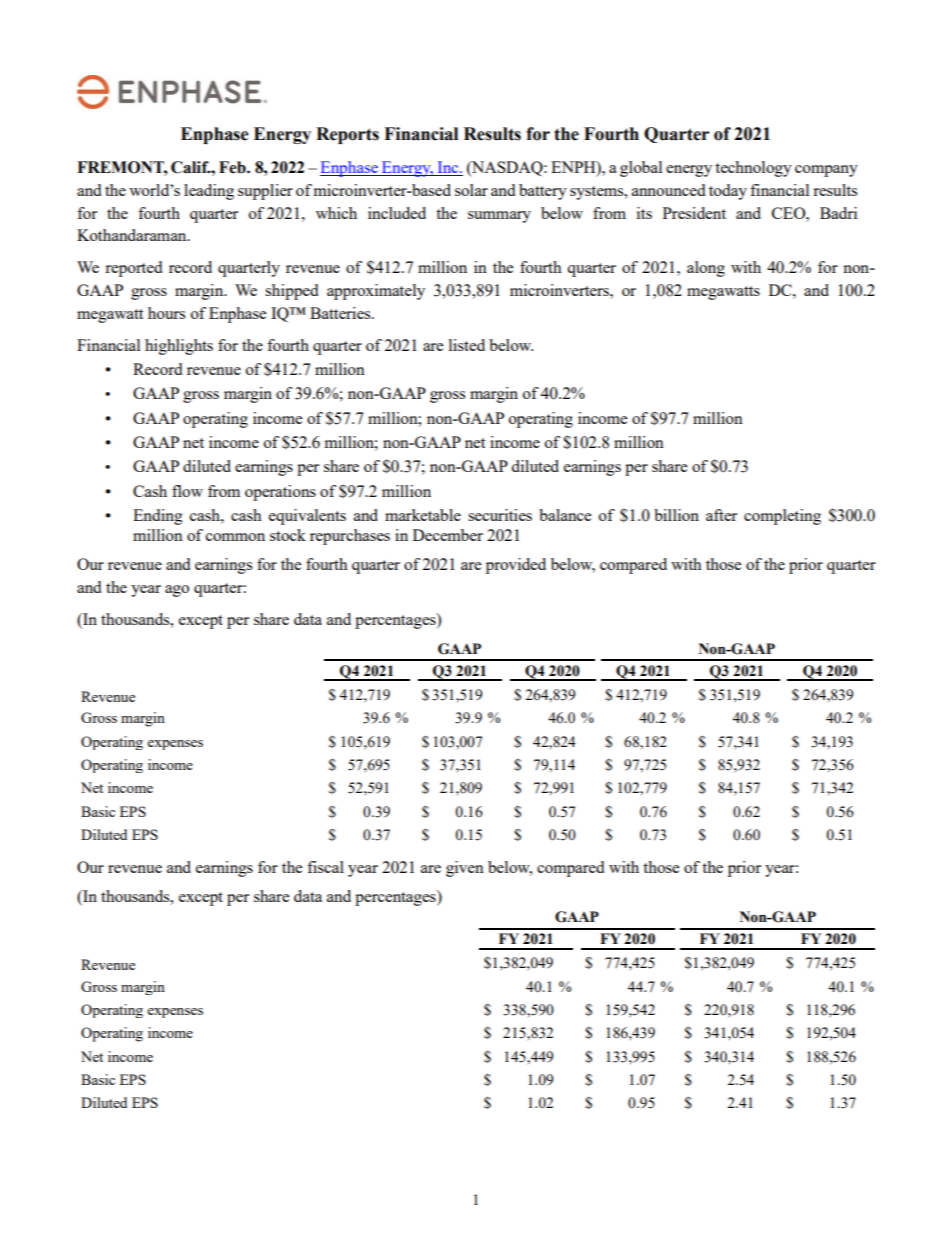  What do you see at coordinates (179, 347) in the document?
I see `highlights` at bounding box center [179, 347].
